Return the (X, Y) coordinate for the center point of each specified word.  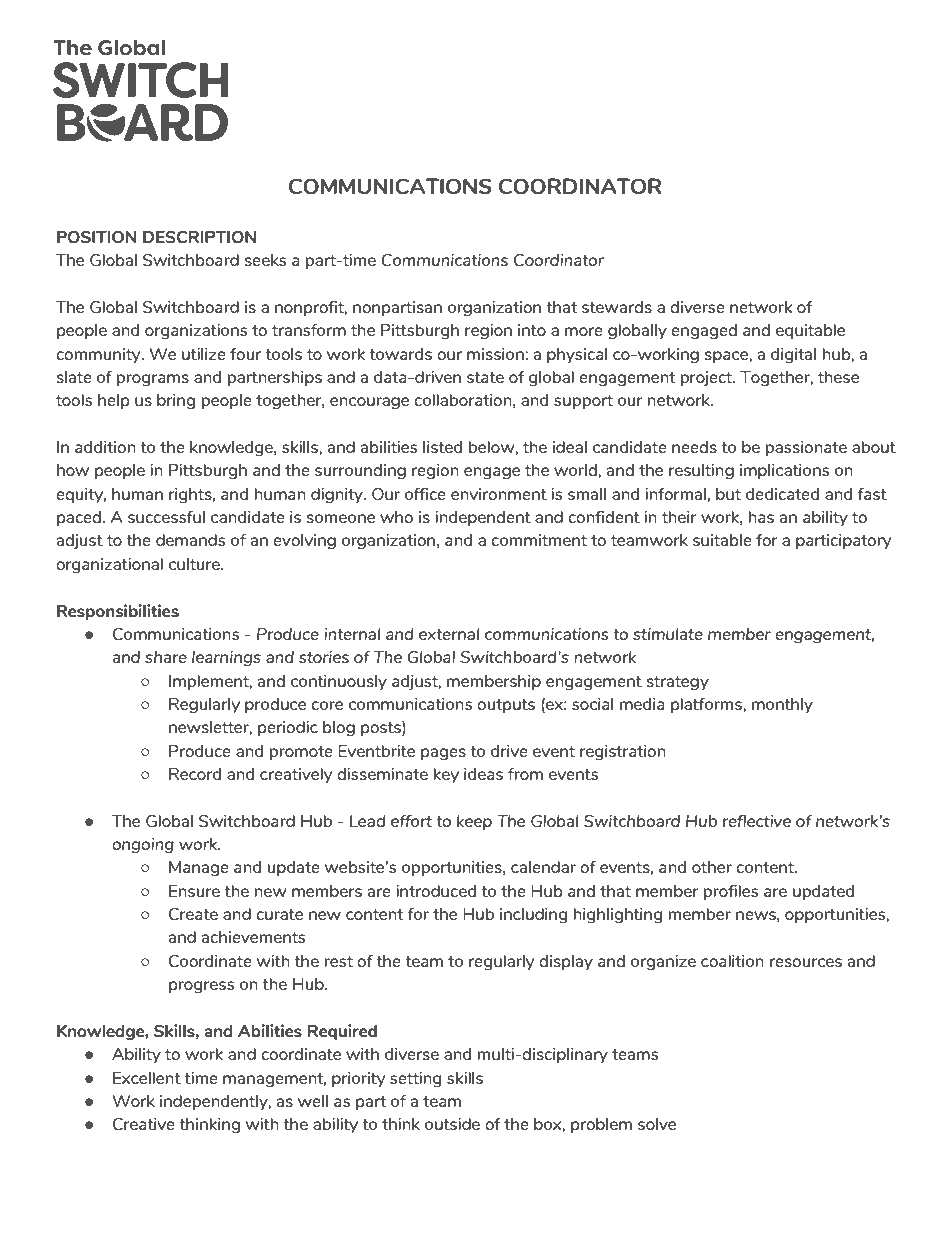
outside (452, 1124)
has (761, 517)
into (532, 330)
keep (474, 822)
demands (190, 540)
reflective (757, 821)
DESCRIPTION (199, 237)
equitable (810, 331)
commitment (539, 540)
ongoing (143, 846)
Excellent (147, 1078)
